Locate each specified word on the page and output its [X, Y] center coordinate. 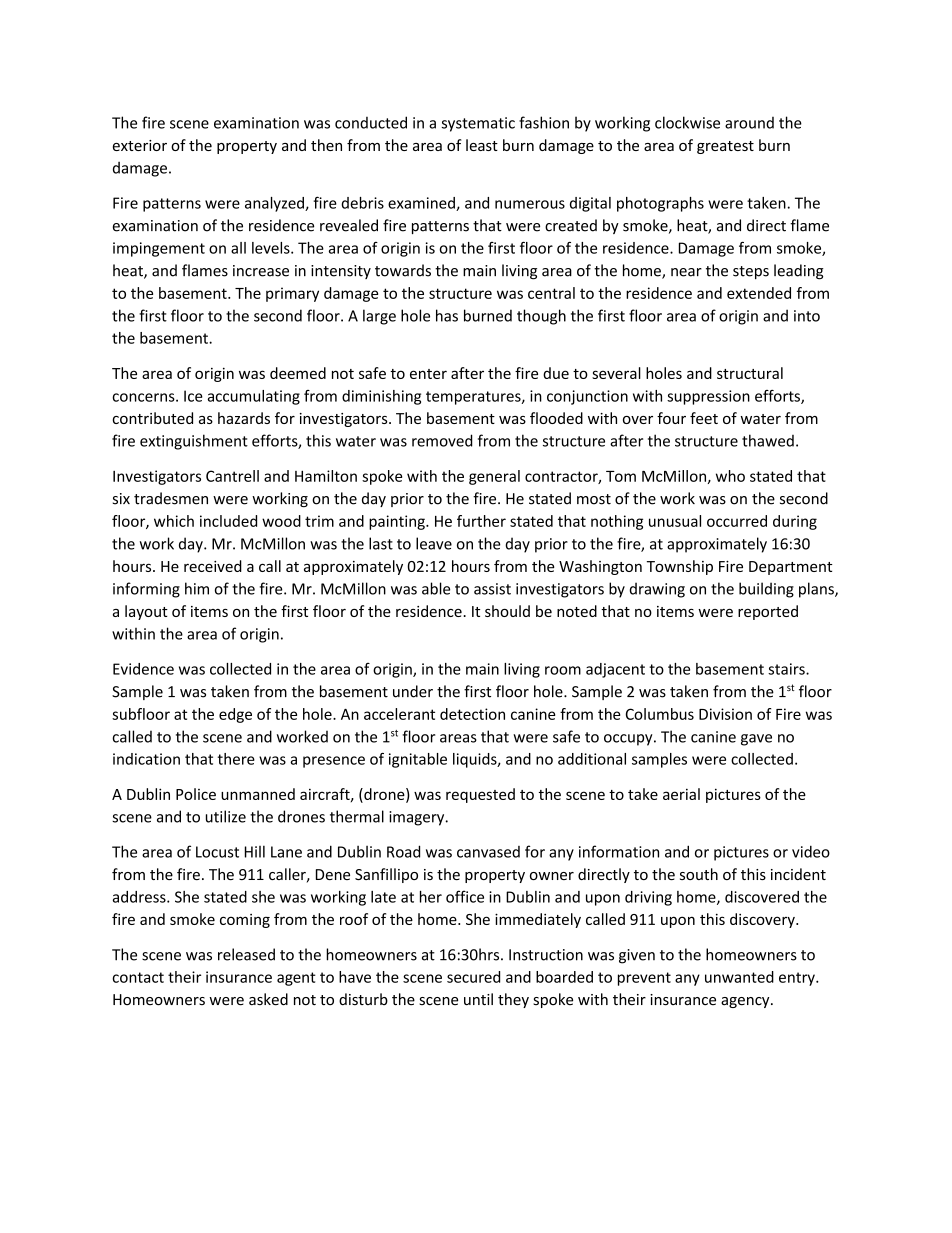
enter [428, 374]
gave [756, 740]
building [766, 590]
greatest [725, 147]
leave [434, 543]
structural [750, 373]
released [246, 954]
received [213, 566]
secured [473, 977]
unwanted [739, 977]
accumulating [254, 397]
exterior [140, 145]
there [236, 759]
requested [480, 795]
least [482, 145]
